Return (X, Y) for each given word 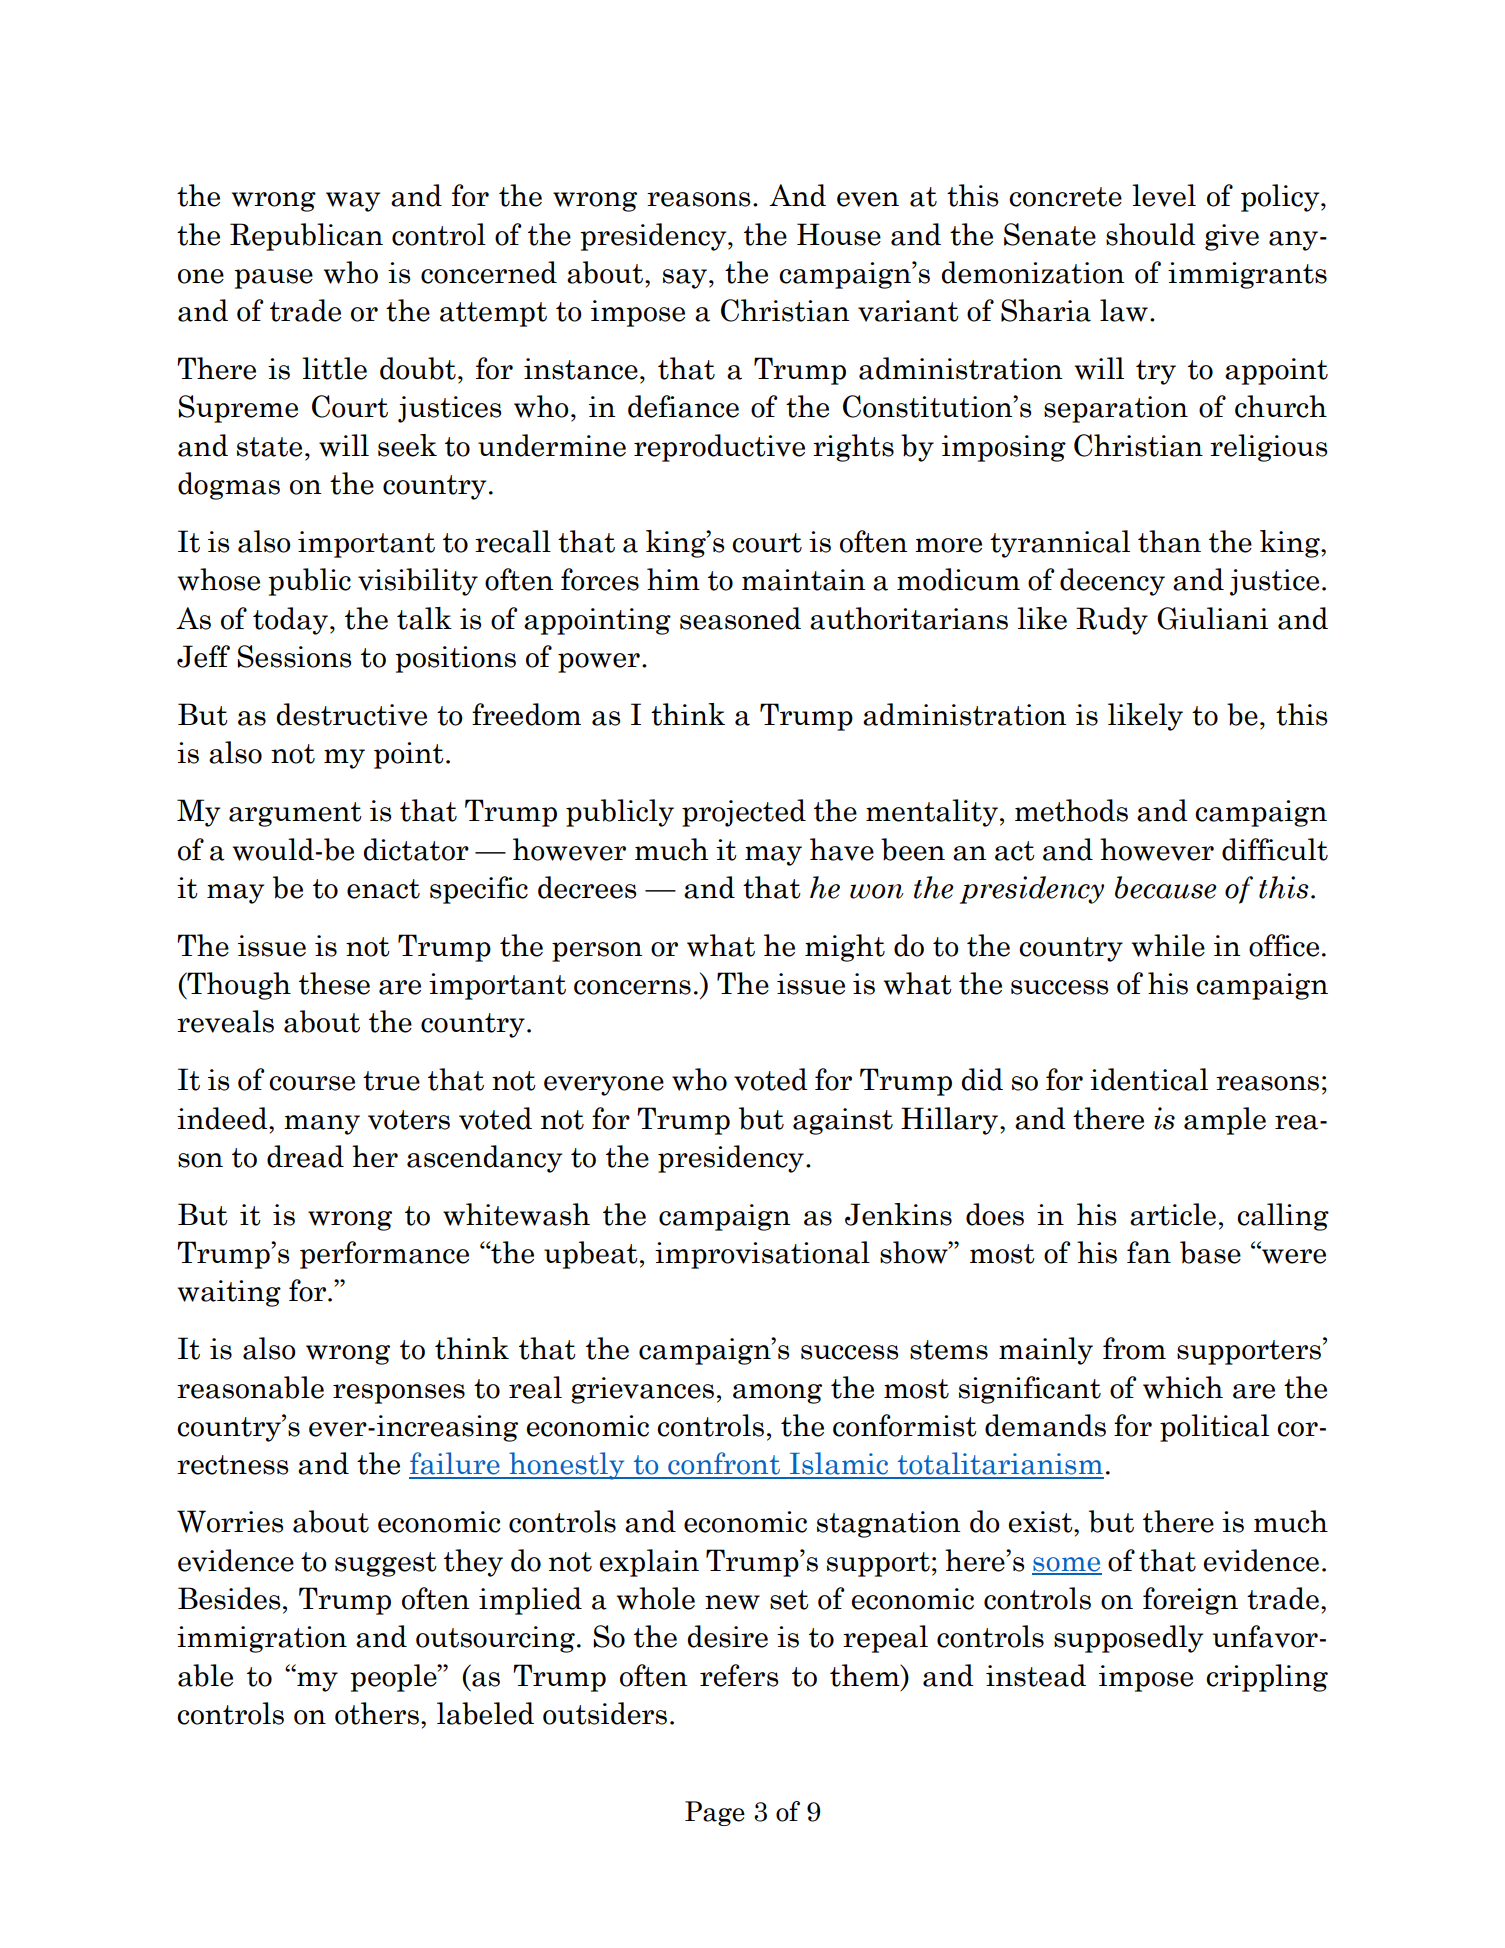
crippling (1267, 1678)
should (1151, 234)
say (685, 279)
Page (715, 1813)
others (377, 1713)
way (353, 202)
